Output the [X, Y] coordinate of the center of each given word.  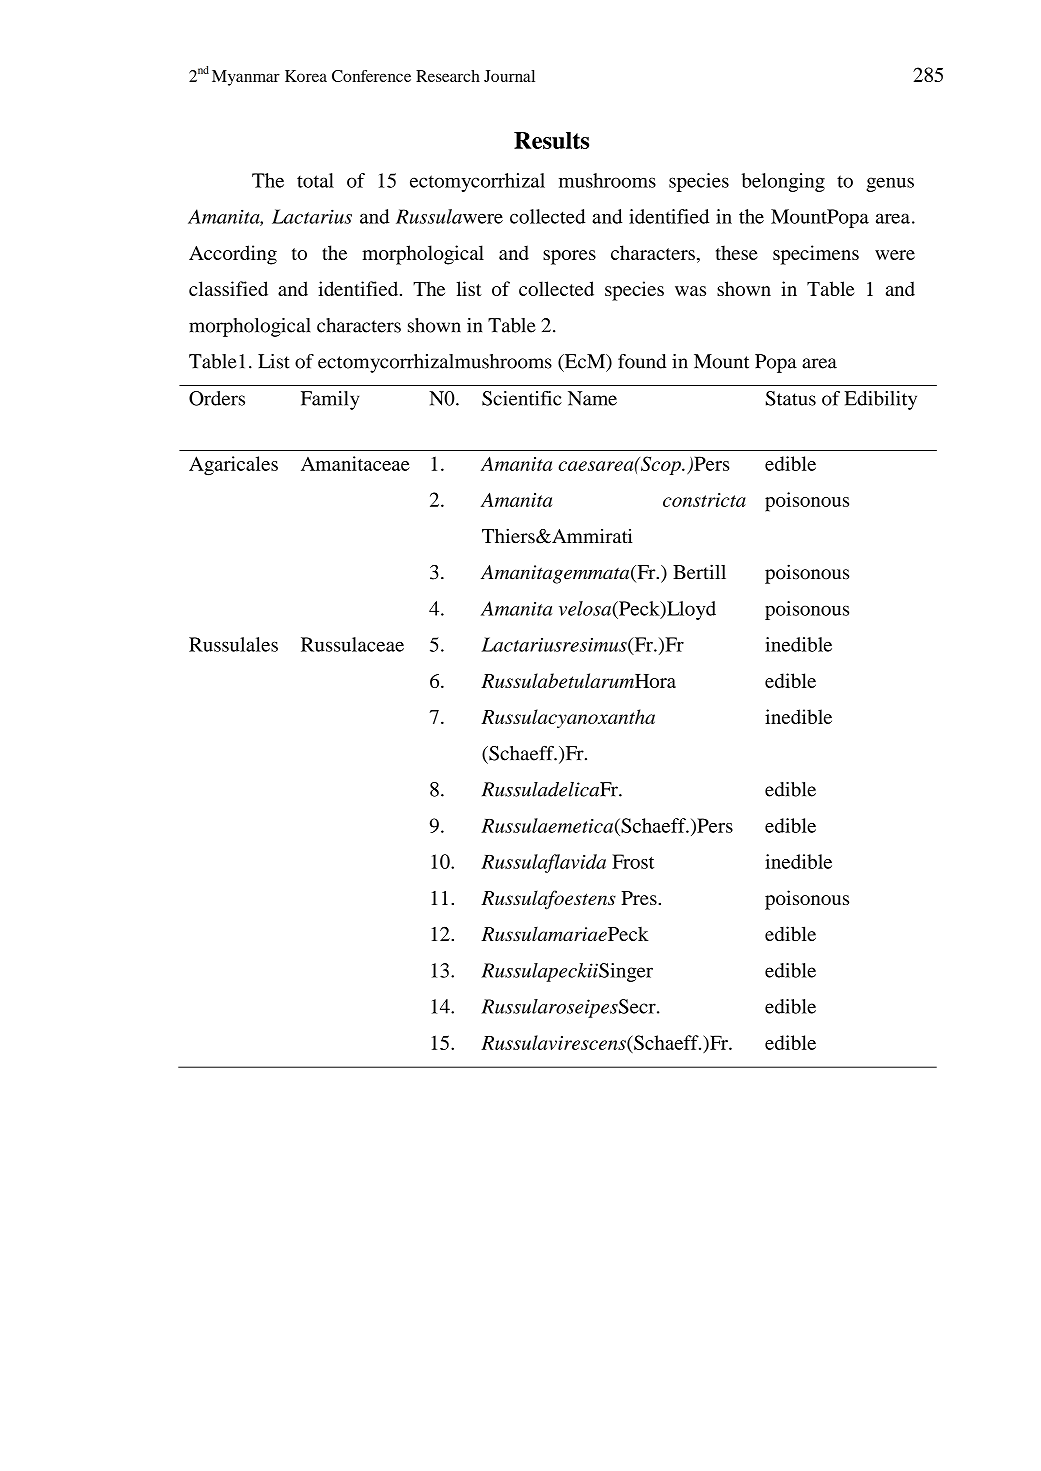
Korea [306, 76]
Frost [633, 861]
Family [330, 400]
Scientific [522, 398]
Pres [640, 898]
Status [791, 398]
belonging [783, 182]
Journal [509, 76]
